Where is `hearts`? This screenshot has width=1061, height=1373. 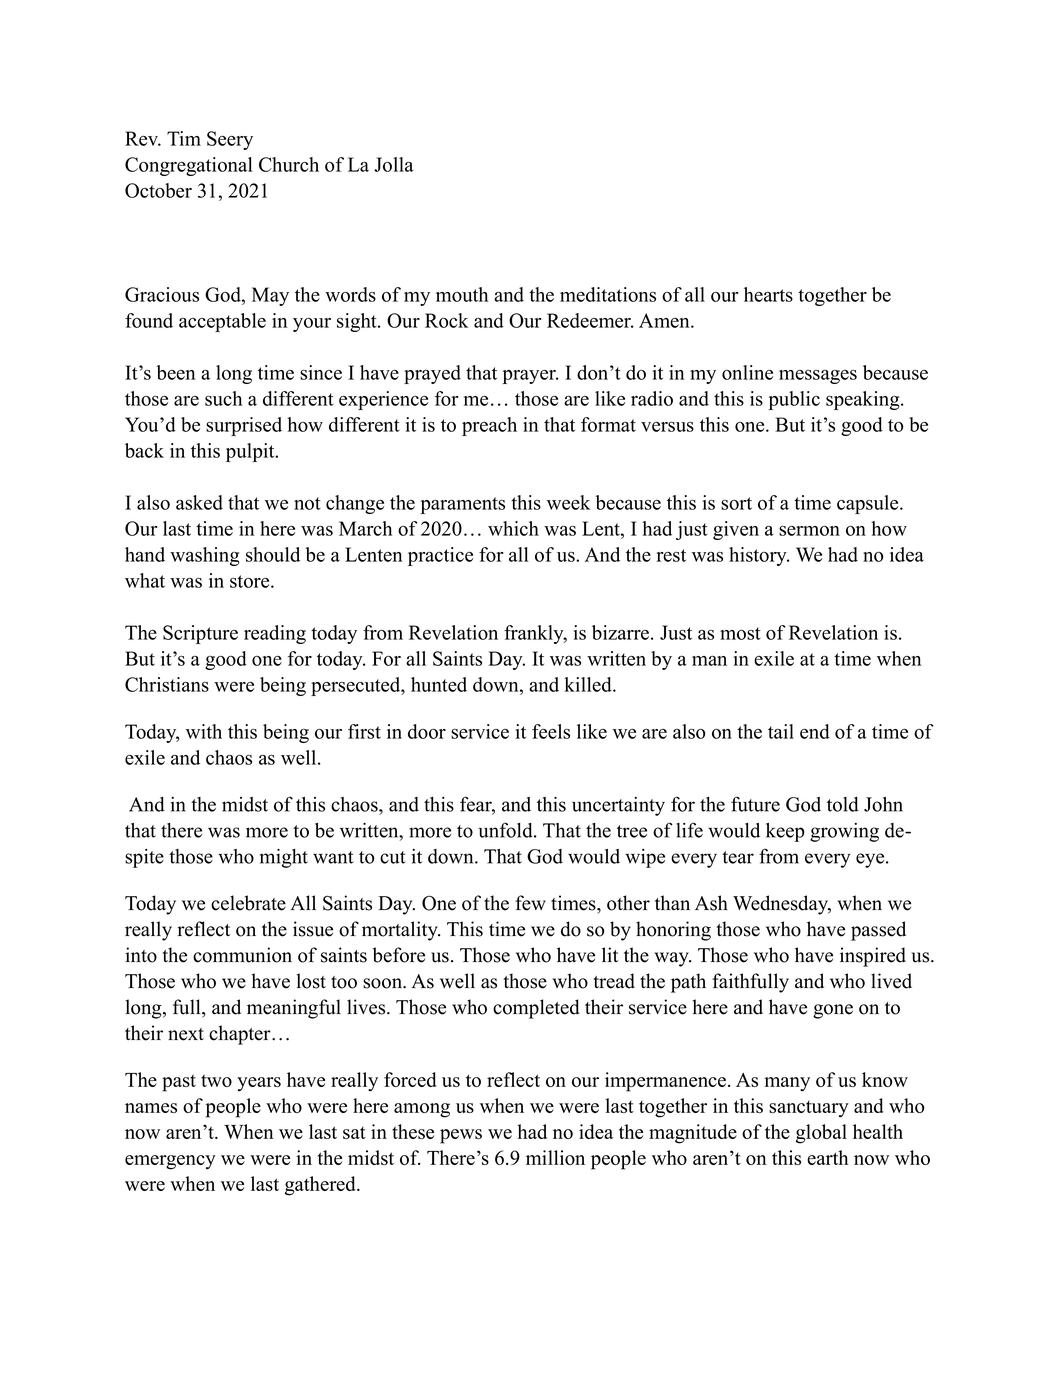 hearts is located at coordinates (768, 294).
